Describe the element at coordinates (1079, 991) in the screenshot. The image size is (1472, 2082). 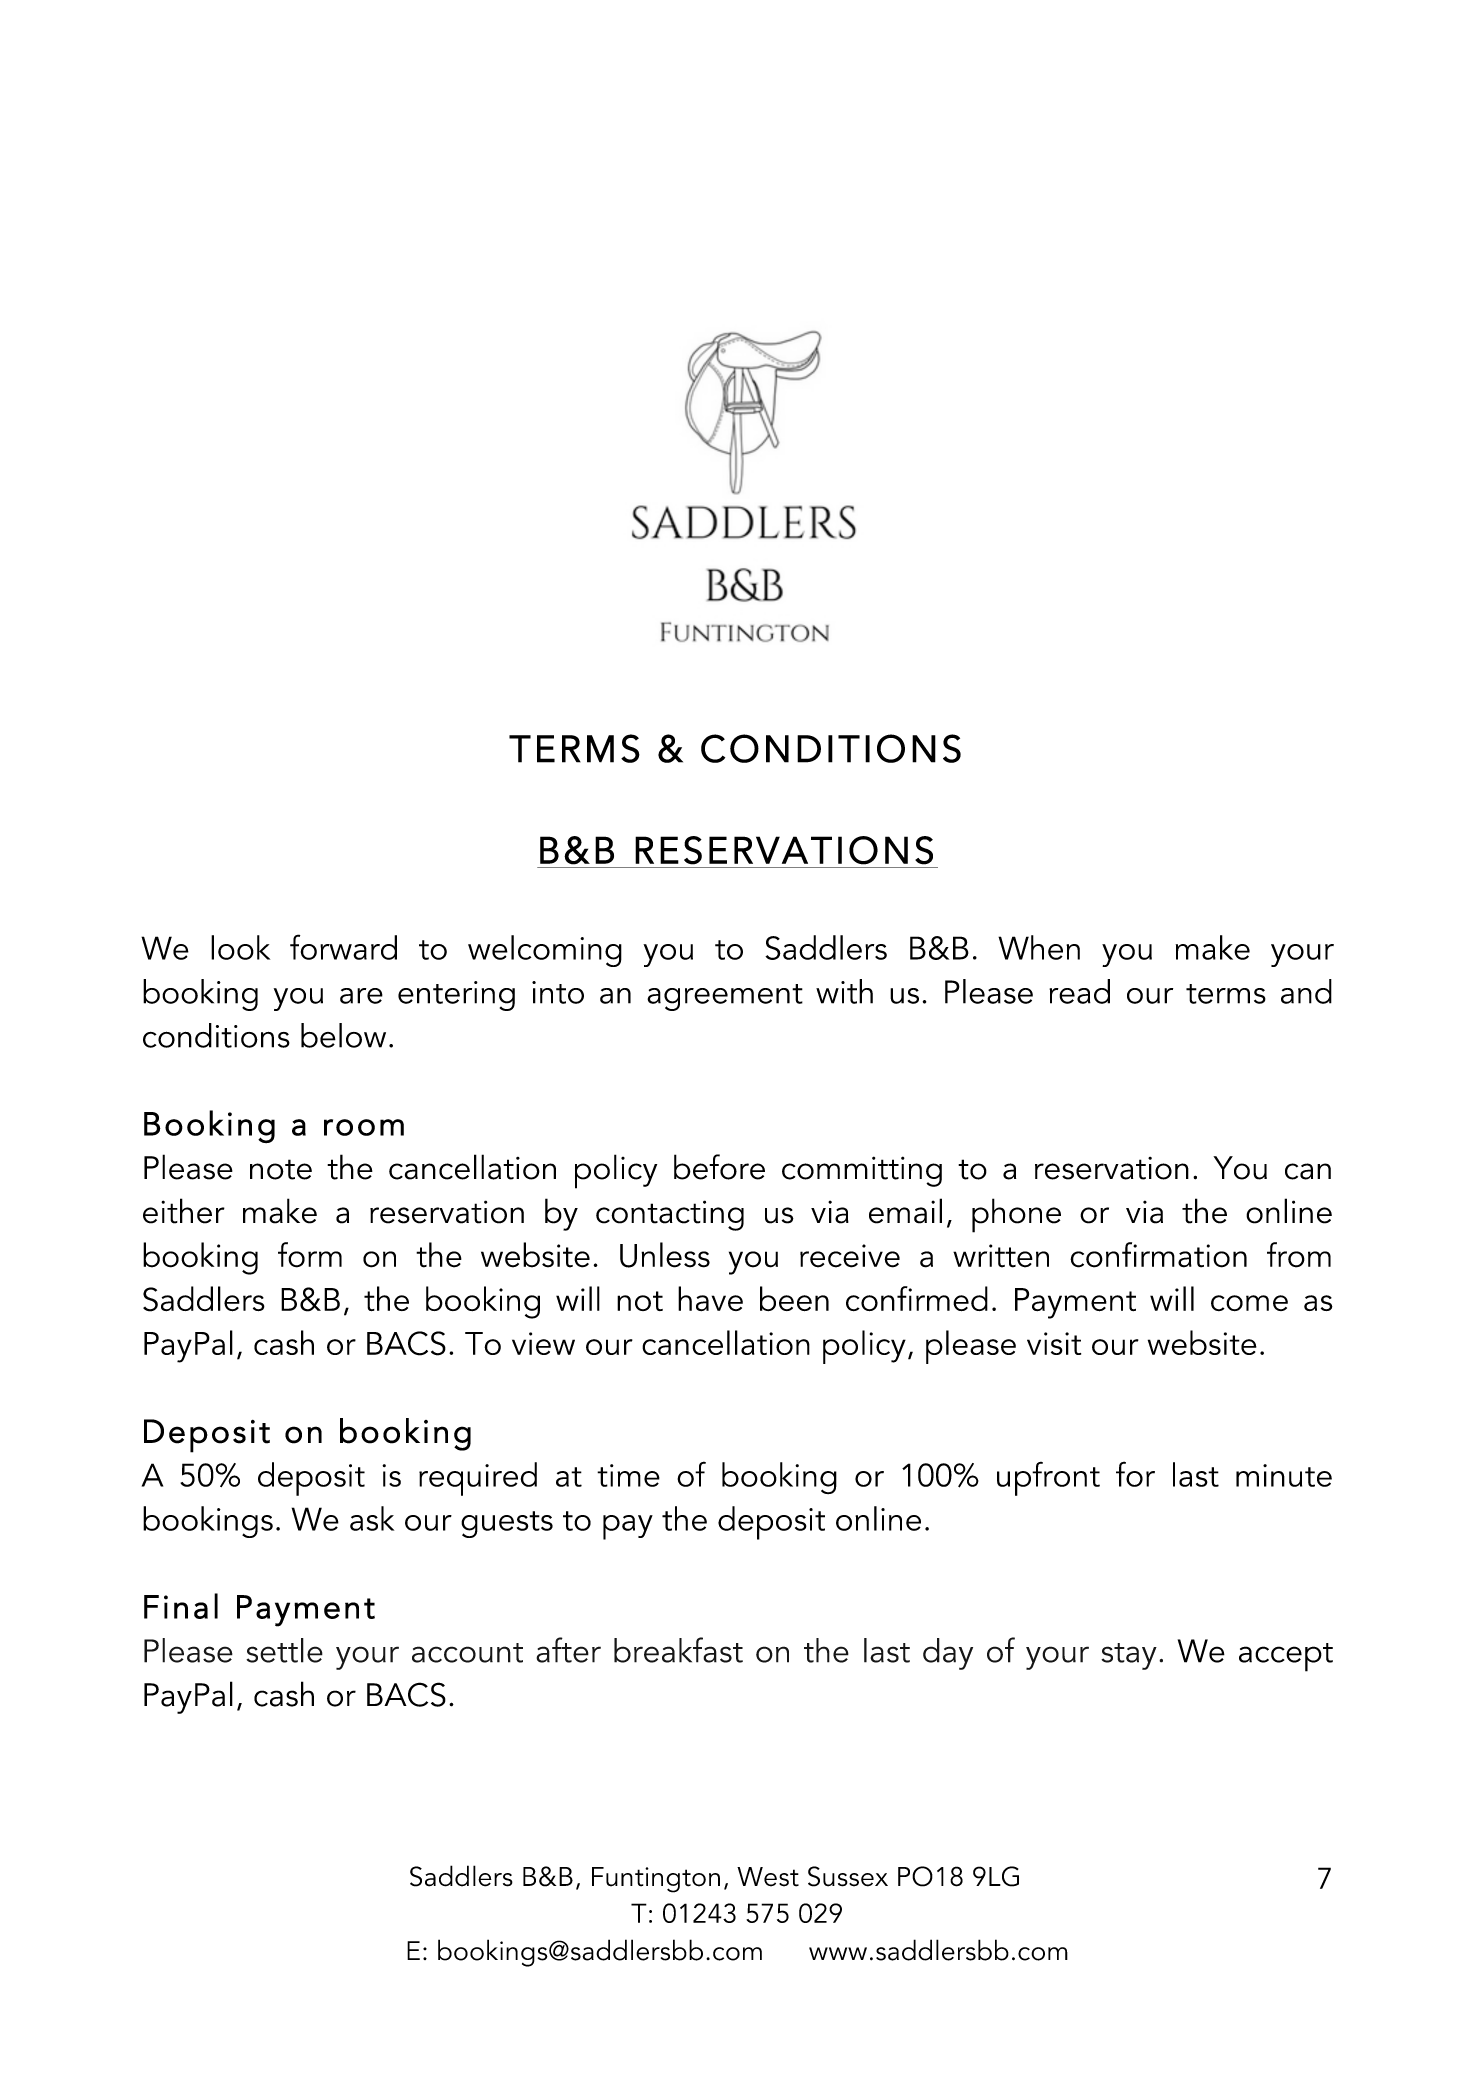
I see `read` at that location.
